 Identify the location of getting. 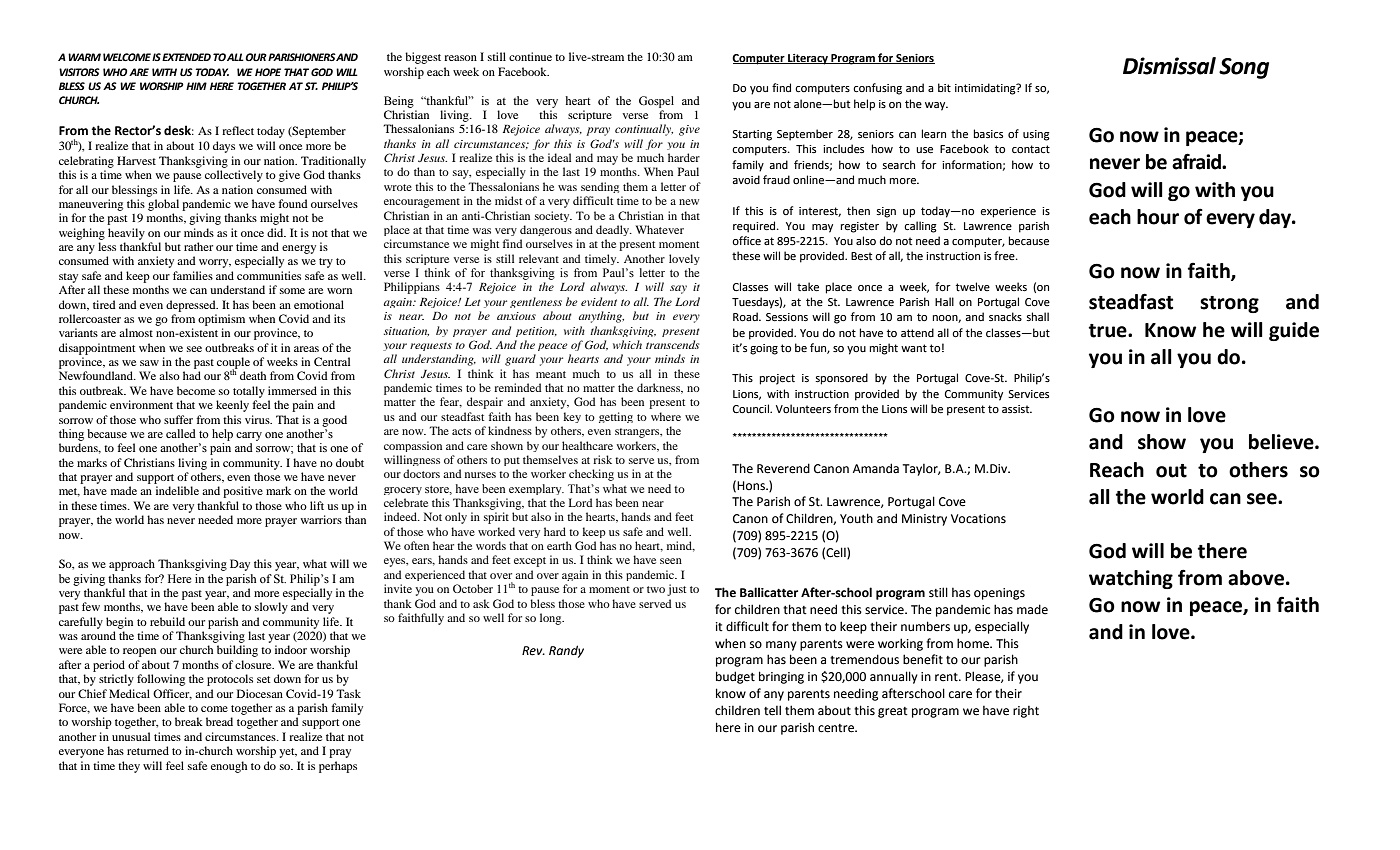
(616, 417).
